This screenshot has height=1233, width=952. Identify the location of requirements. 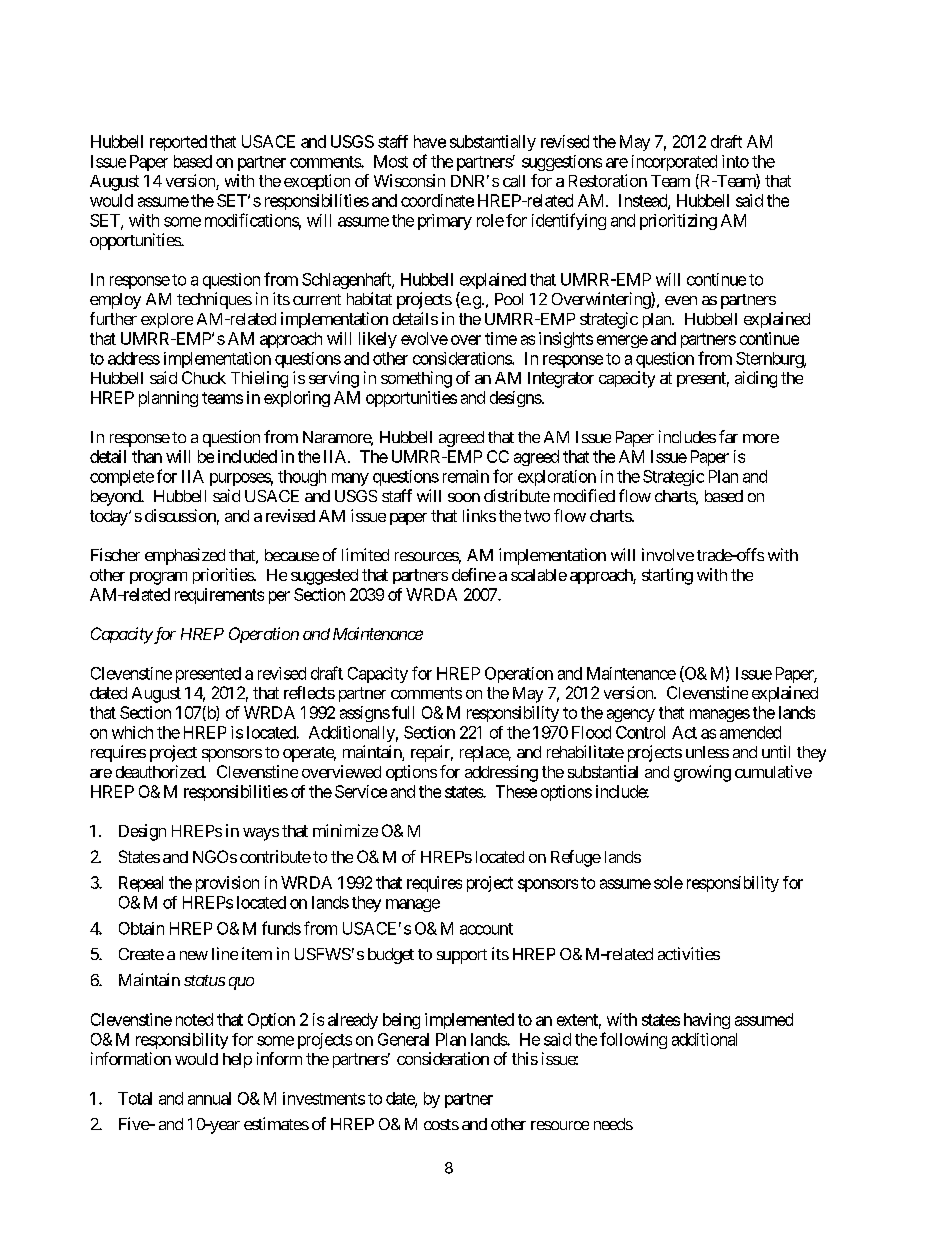
(219, 596).
